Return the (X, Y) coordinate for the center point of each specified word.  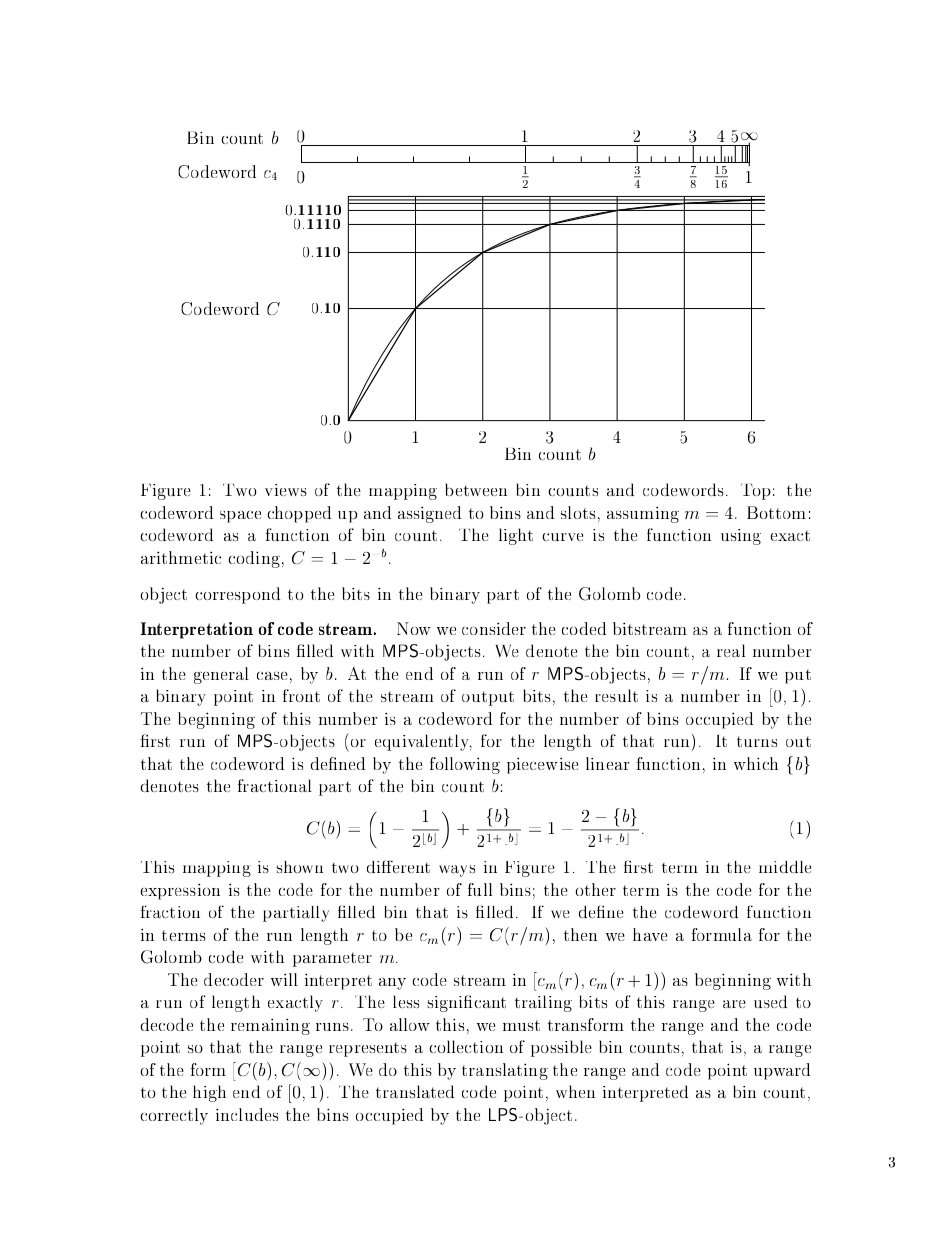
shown (300, 867)
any (392, 984)
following (465, 765)
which (756, 763)
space (240, 517)
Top (756, 492)
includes (247, 1114)
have (650, 934)
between (476, 489)
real (731, 650)
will (284, 979)
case (272, 676)
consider (494, 628)
